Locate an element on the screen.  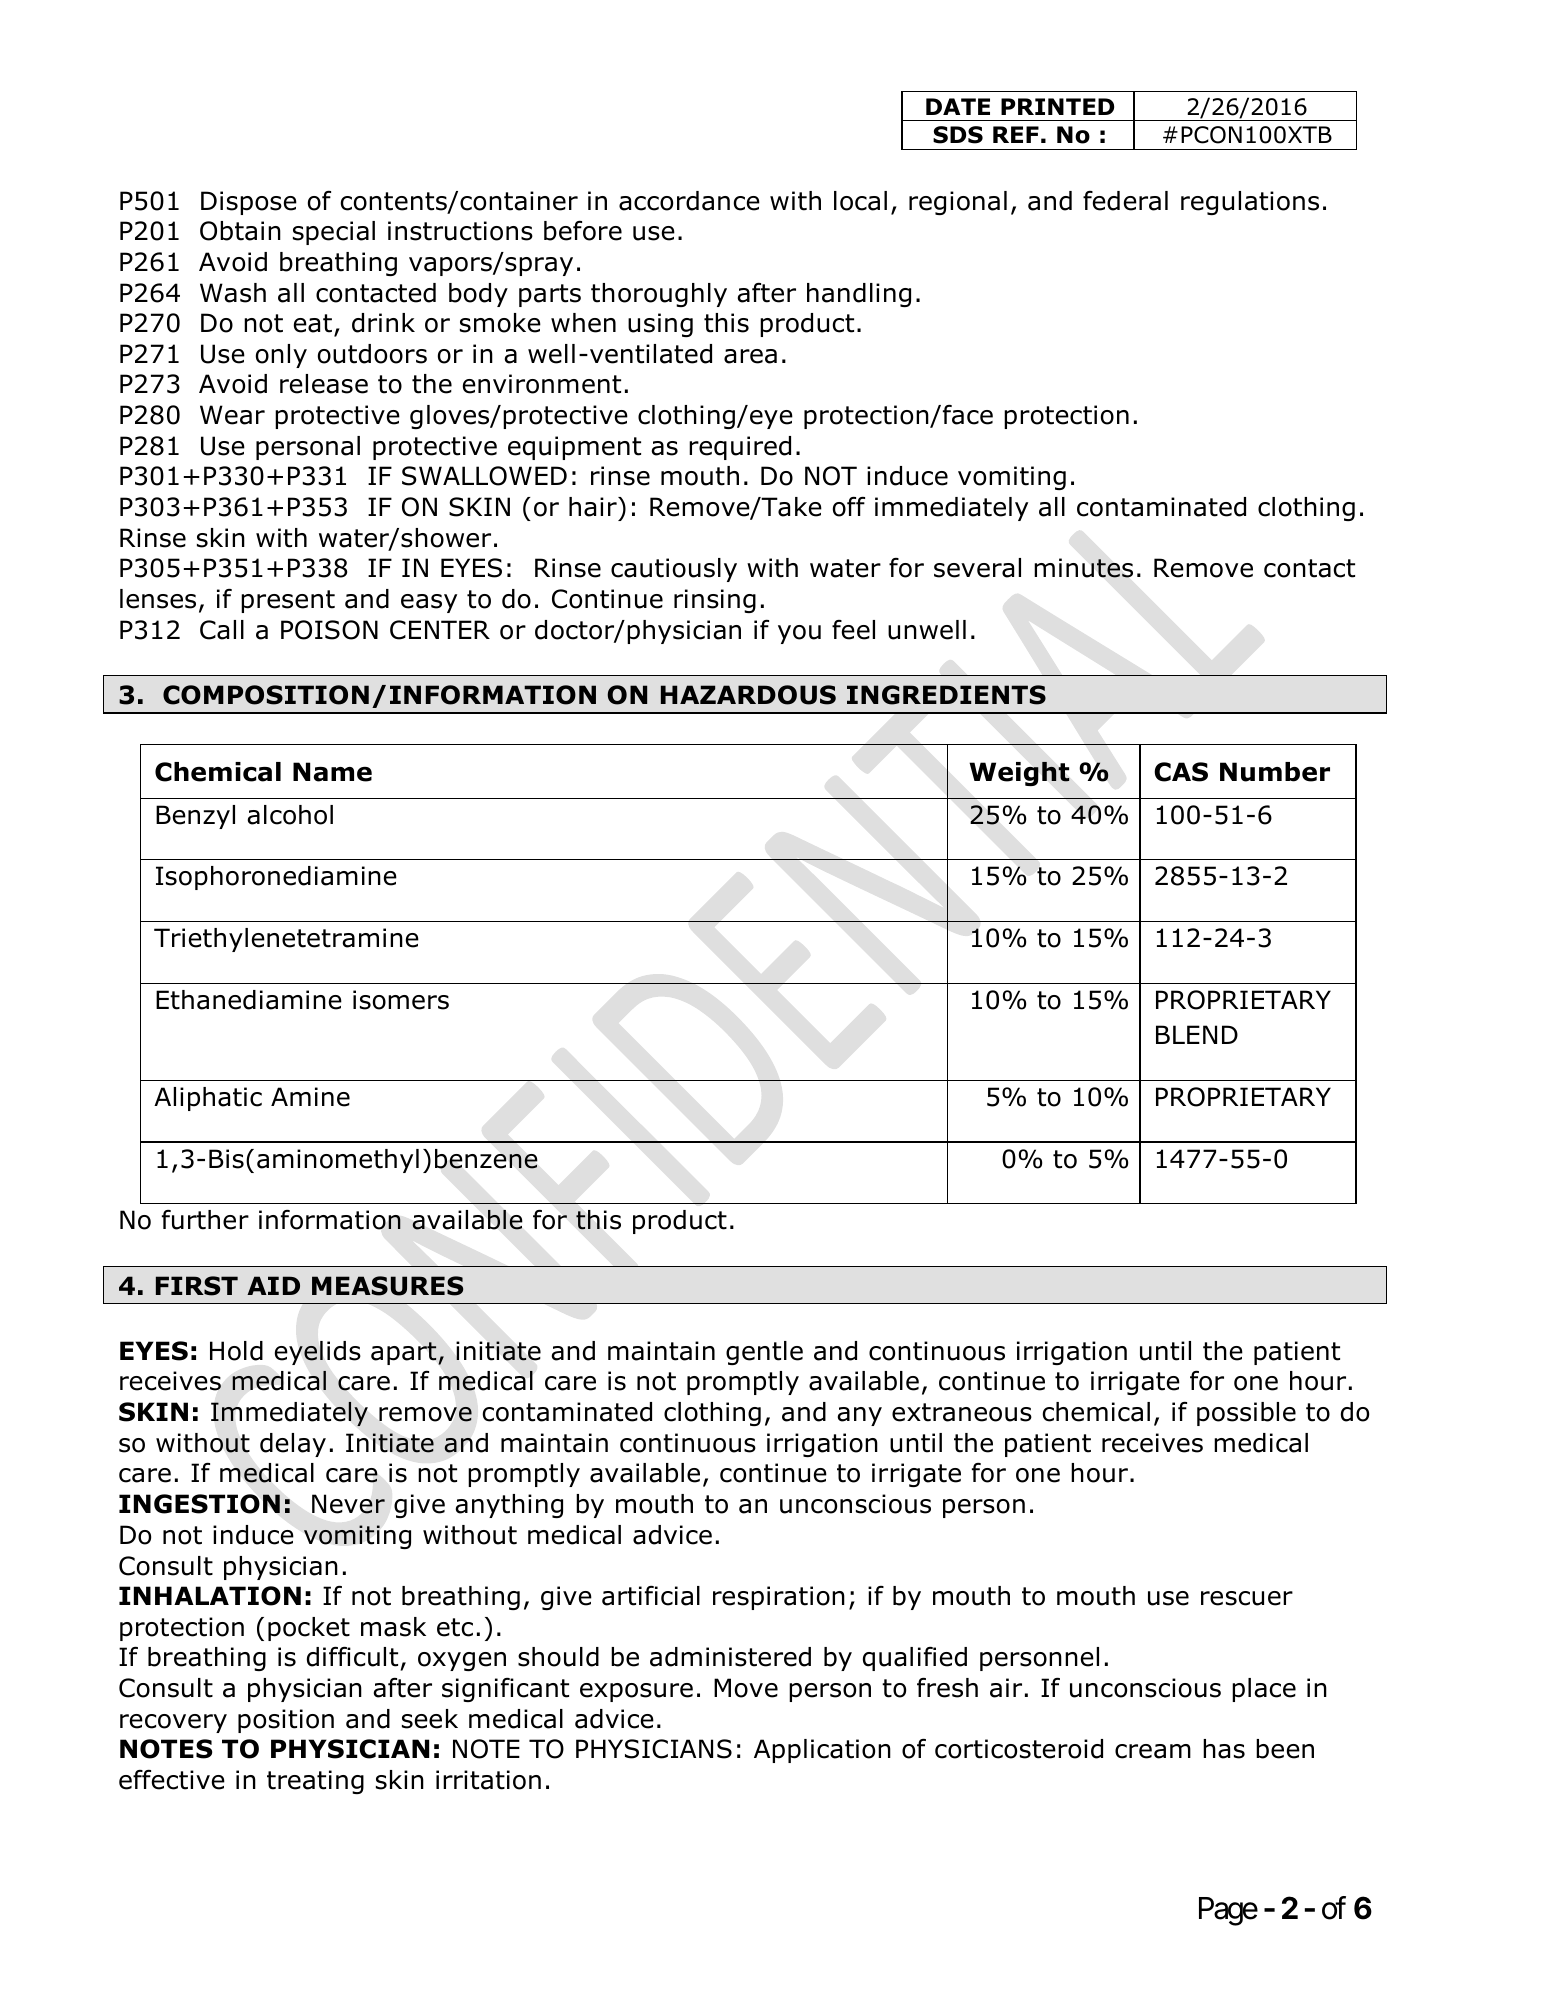
Dispose is located at coordinates (249, 203).
